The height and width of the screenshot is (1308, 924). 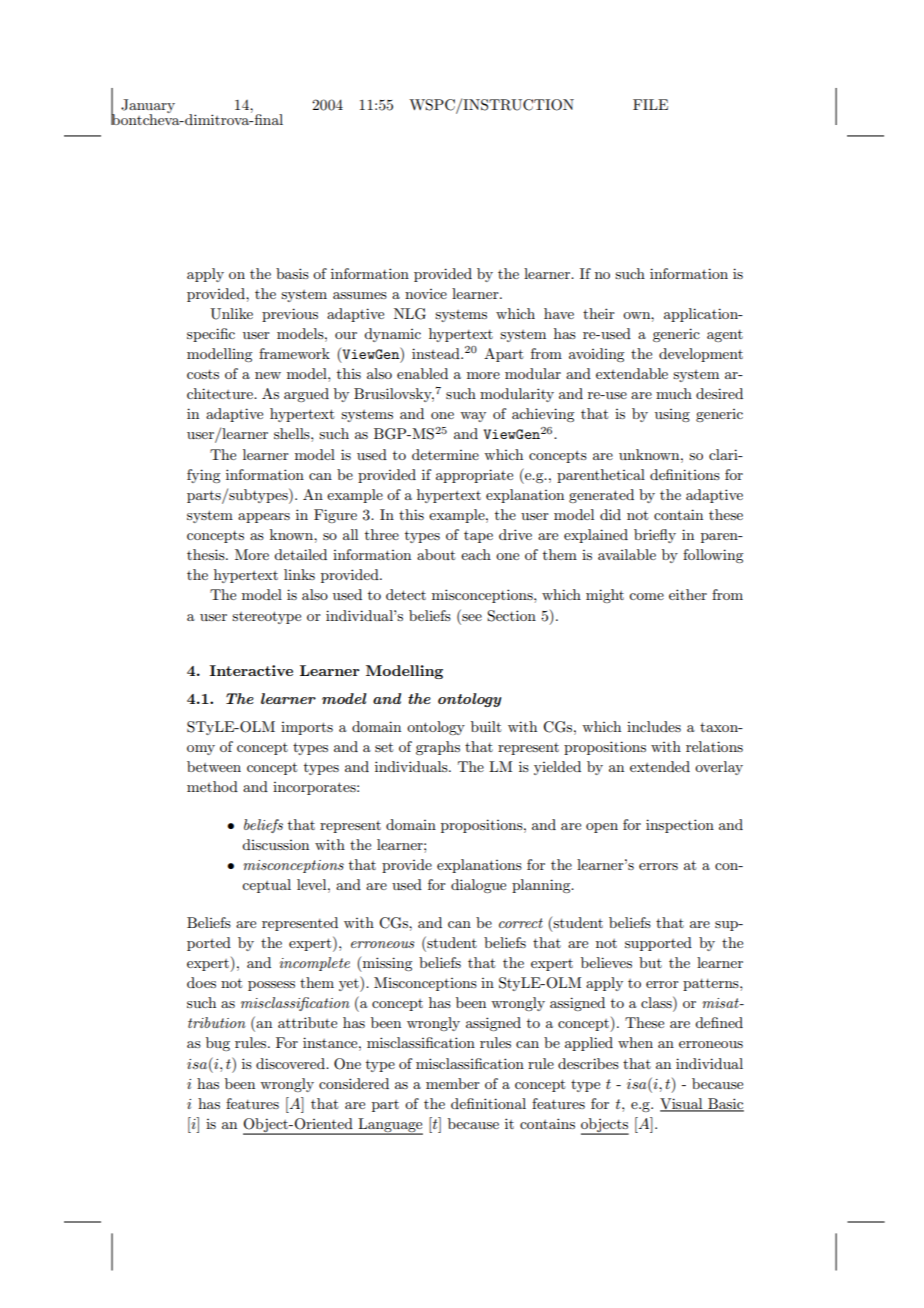 I want to click on member, so click(x=453, y=1083).
